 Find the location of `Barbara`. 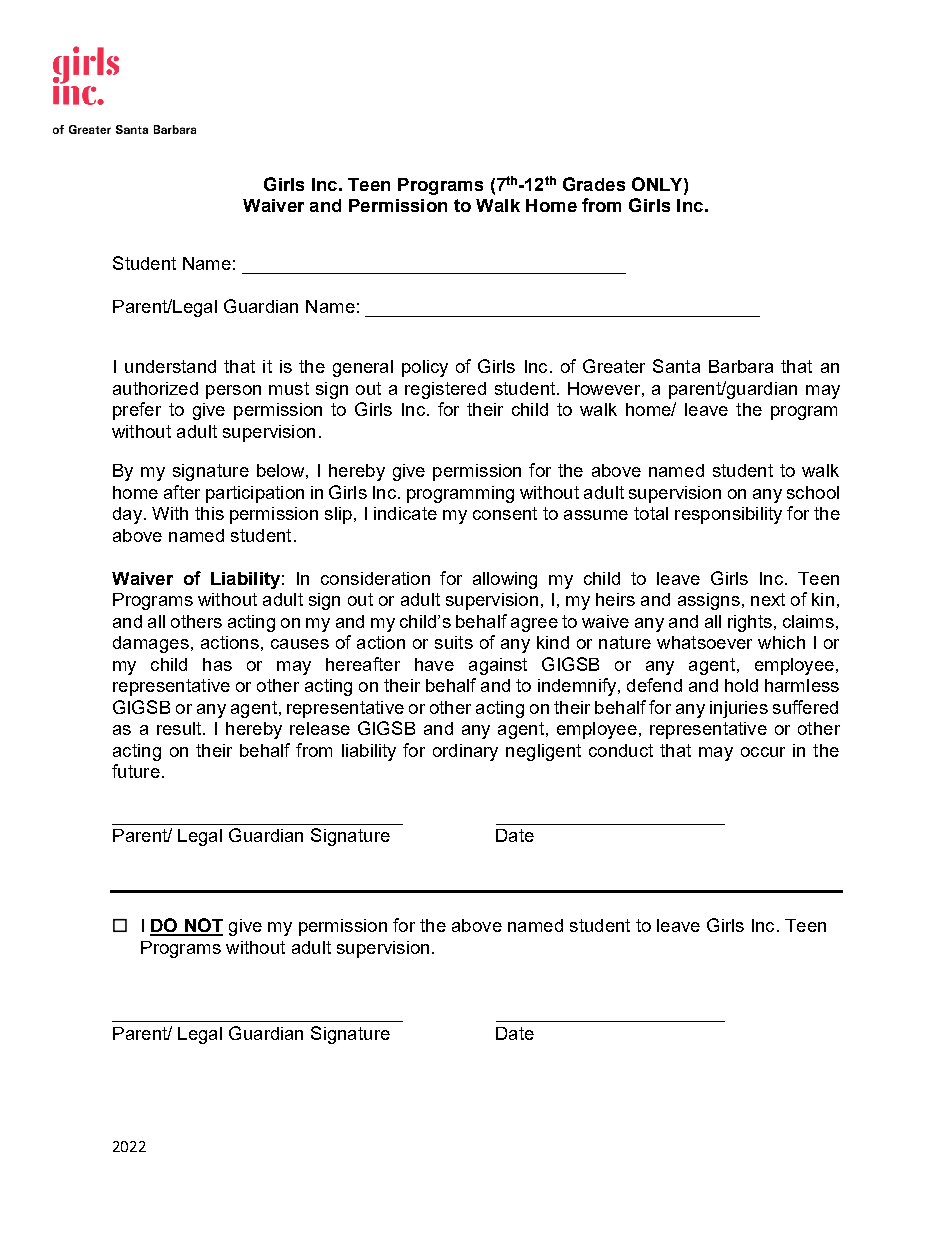

Barbara is located at coordinates (741, 366).
